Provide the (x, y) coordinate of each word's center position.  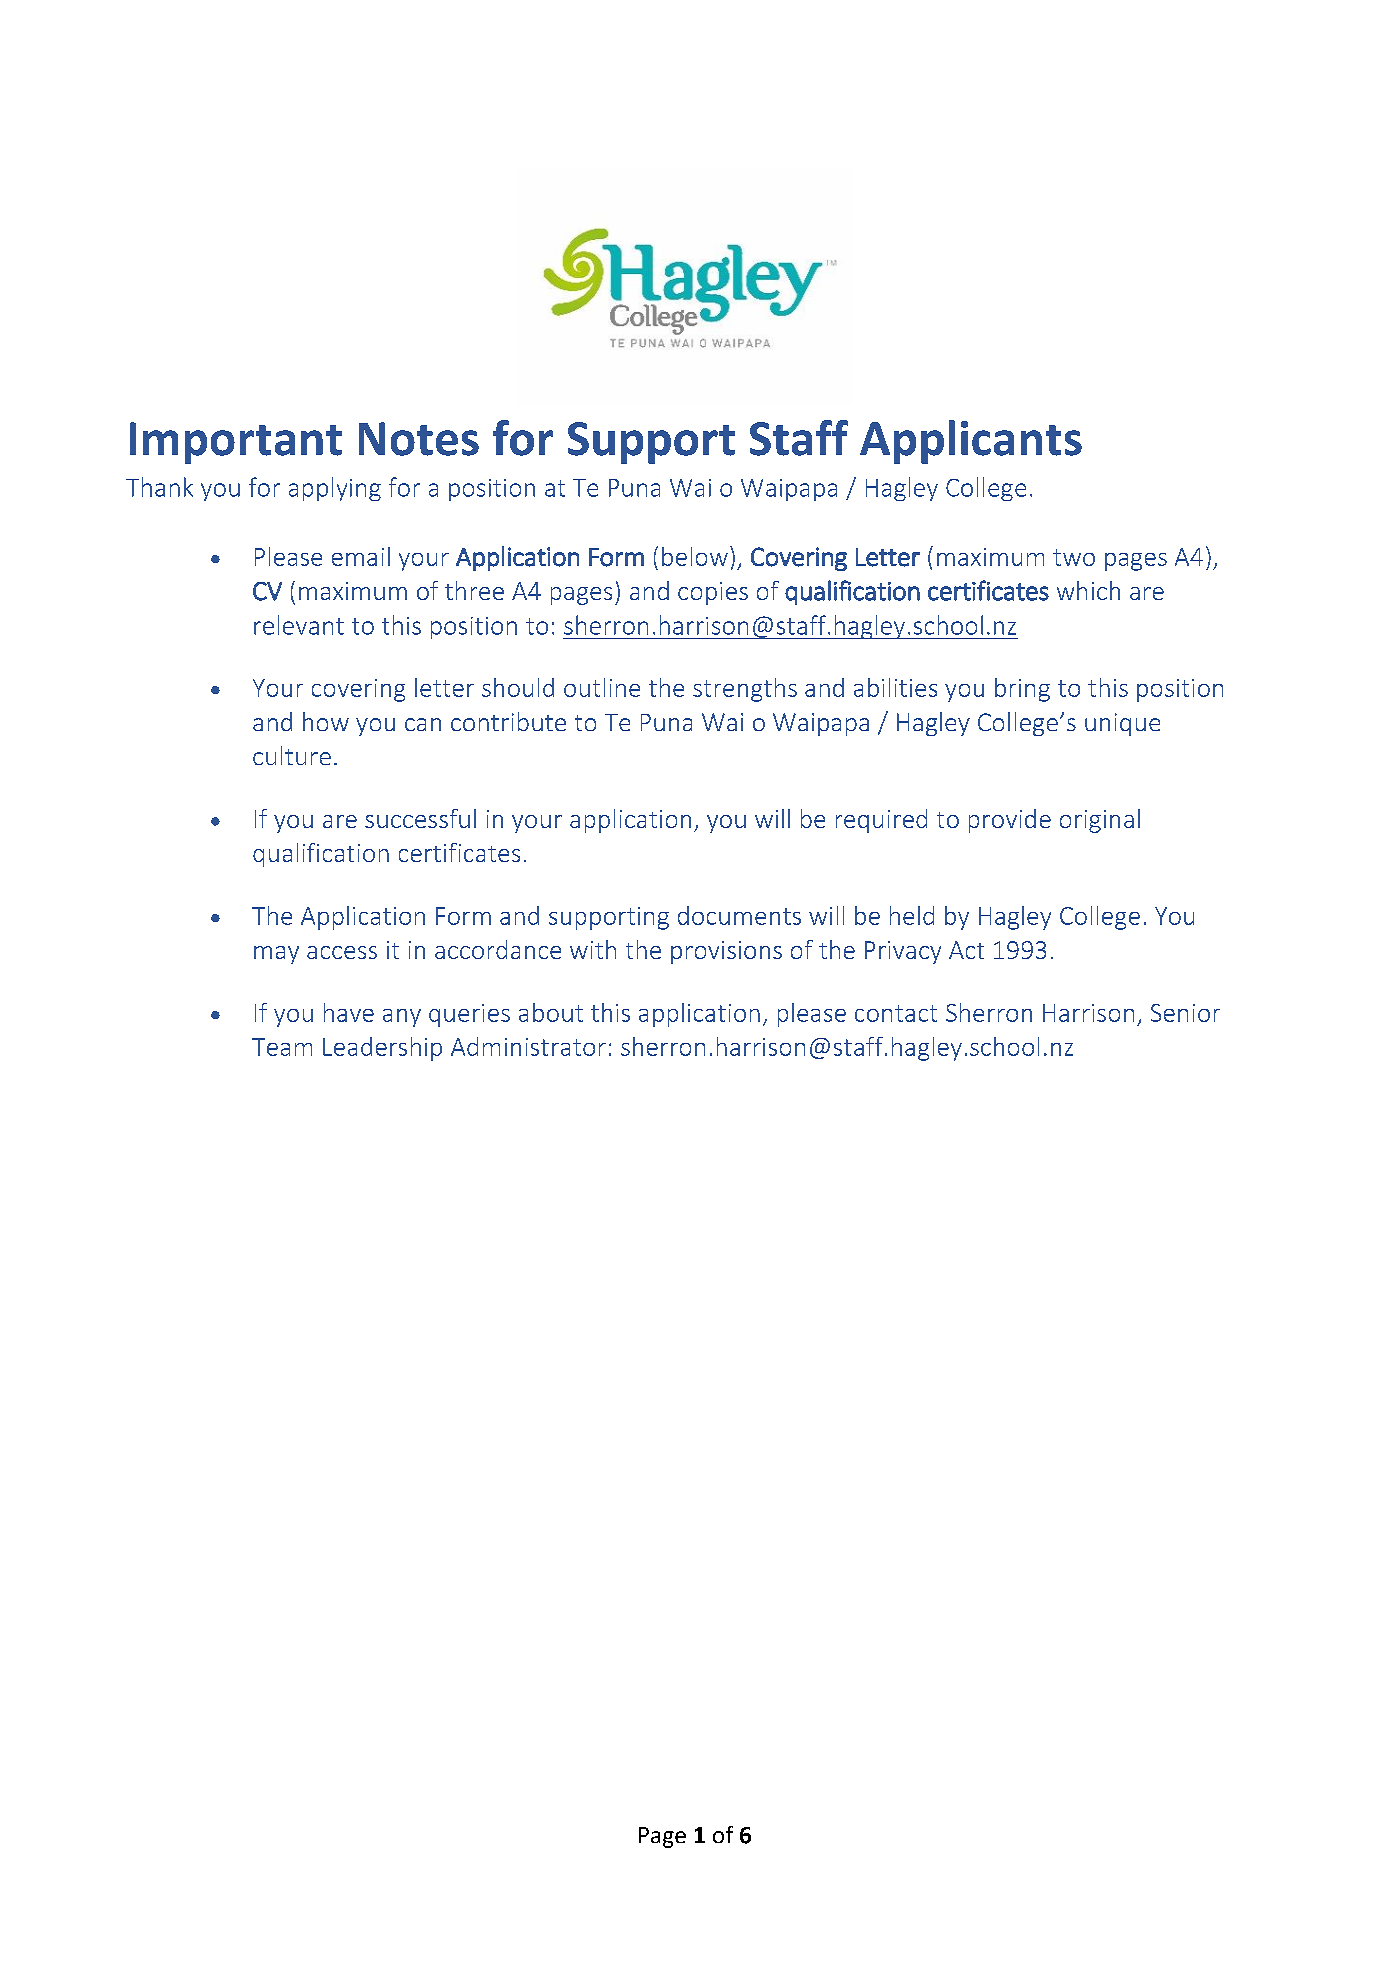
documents (739, 915)
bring (1022, 690)
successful (420, 818)
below (695, 556)
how (326, 721)
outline (602, 687)
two (1074, 557)
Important (236, 443)
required (881, 821)
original (1100, 821)
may (276, 955)
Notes (419, 439)
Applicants (971, 442)
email (361, 556)
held (912, 915)
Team (282, 1047)
